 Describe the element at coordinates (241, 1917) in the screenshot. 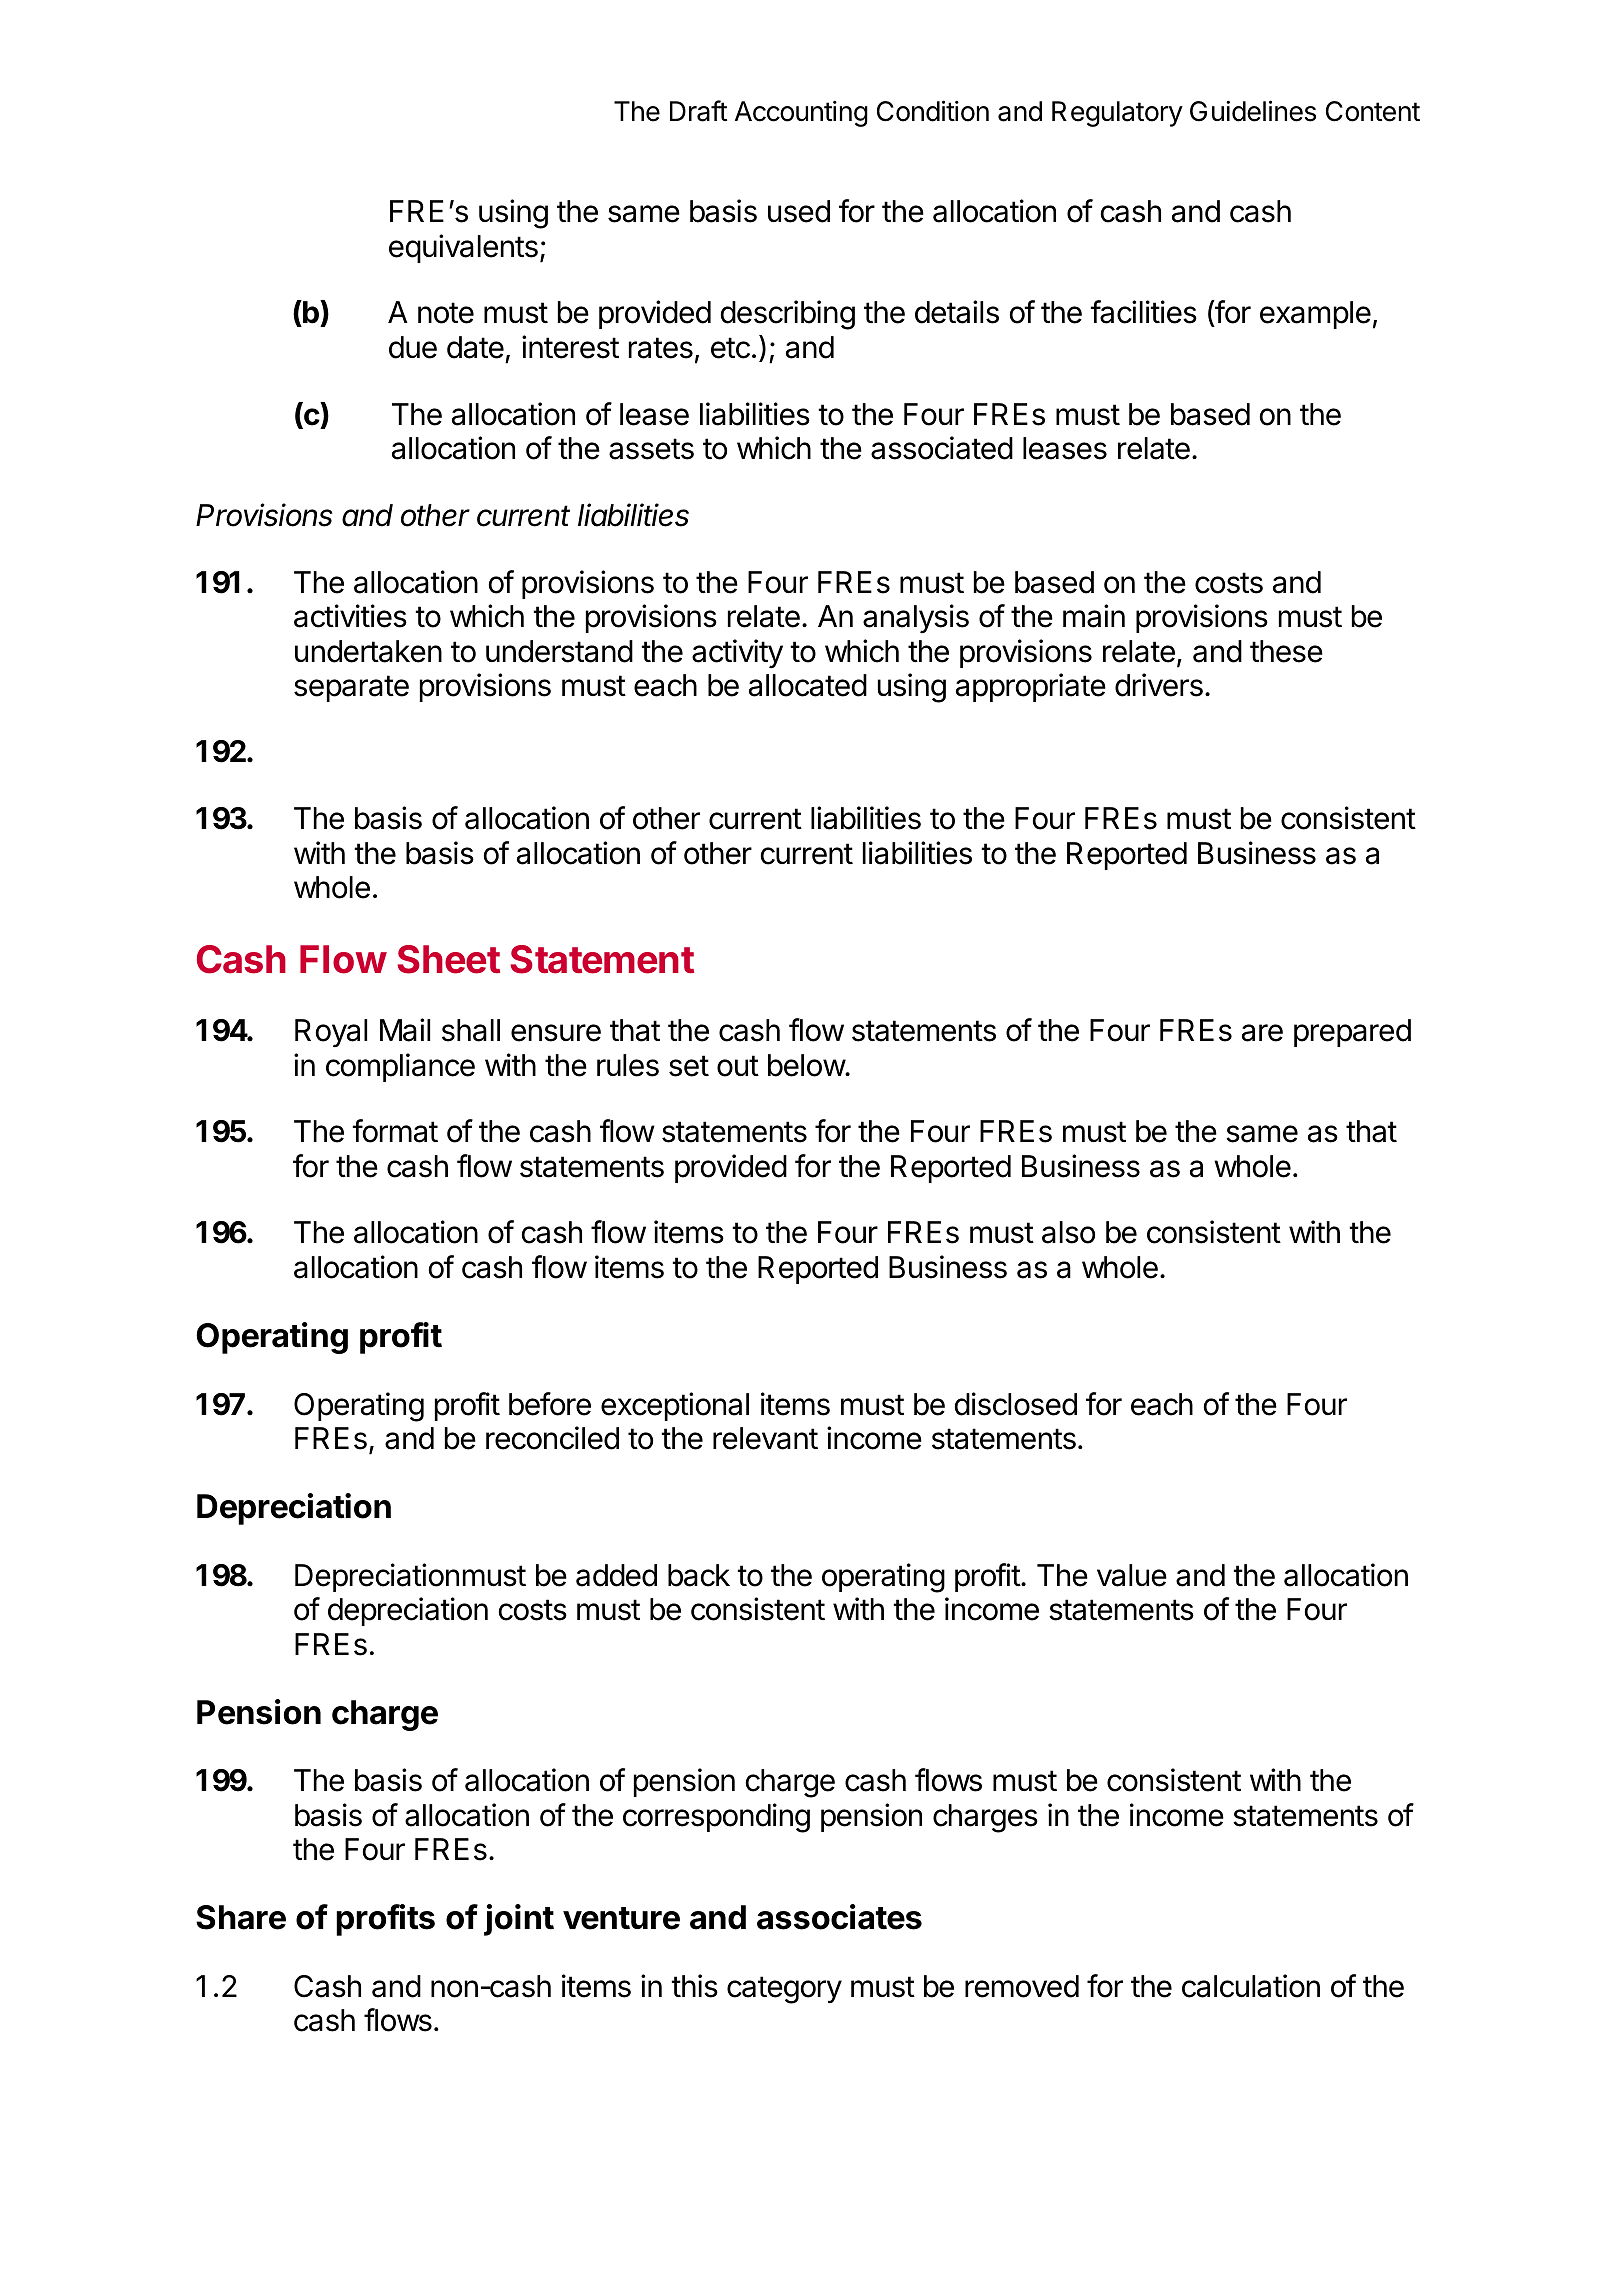

I see `Share` at that location.
